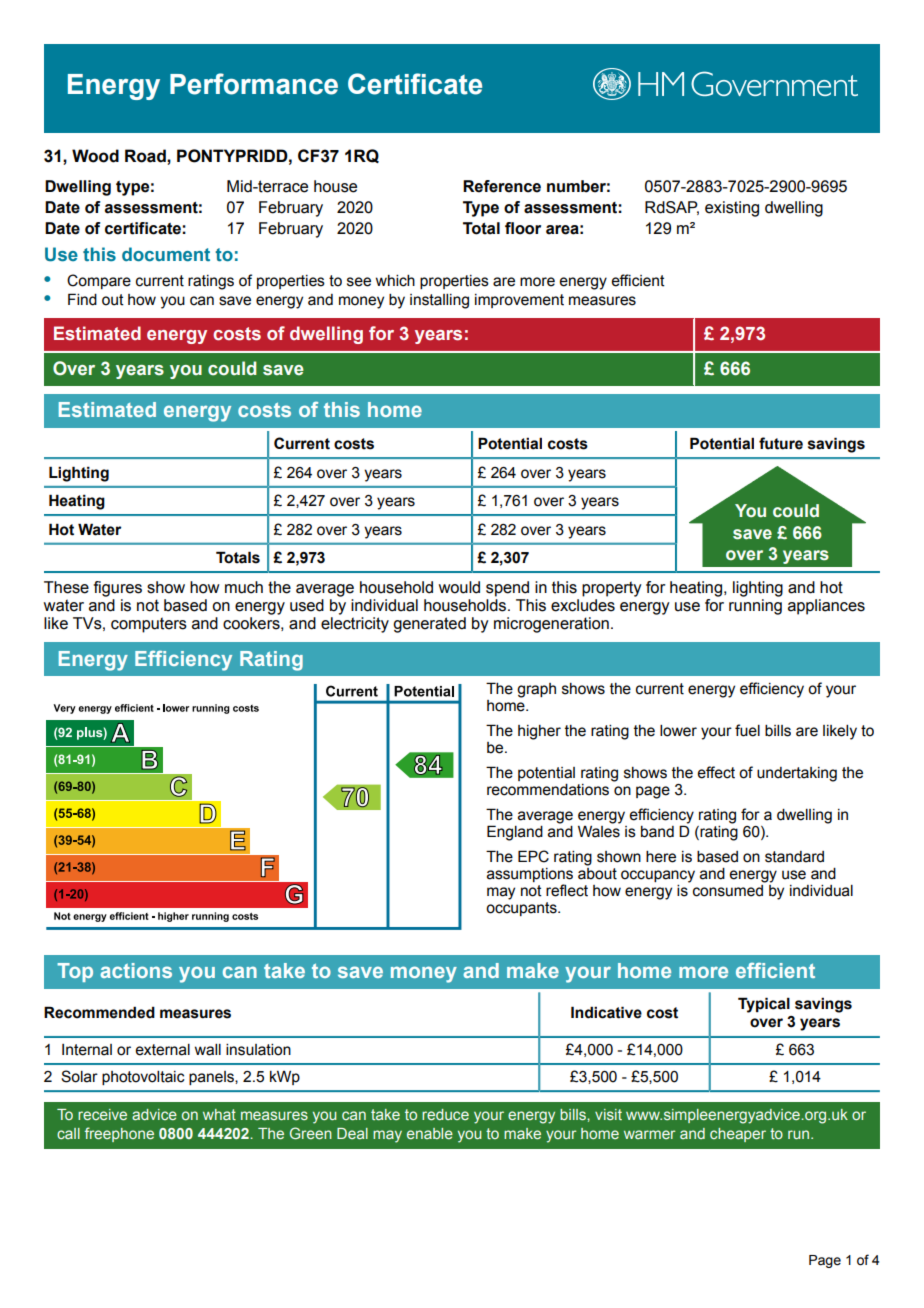 This screenshot has height=1308, width=924. Describe the element at coordinates (732, 209) in the screenshot. I see `existing` at that location.
